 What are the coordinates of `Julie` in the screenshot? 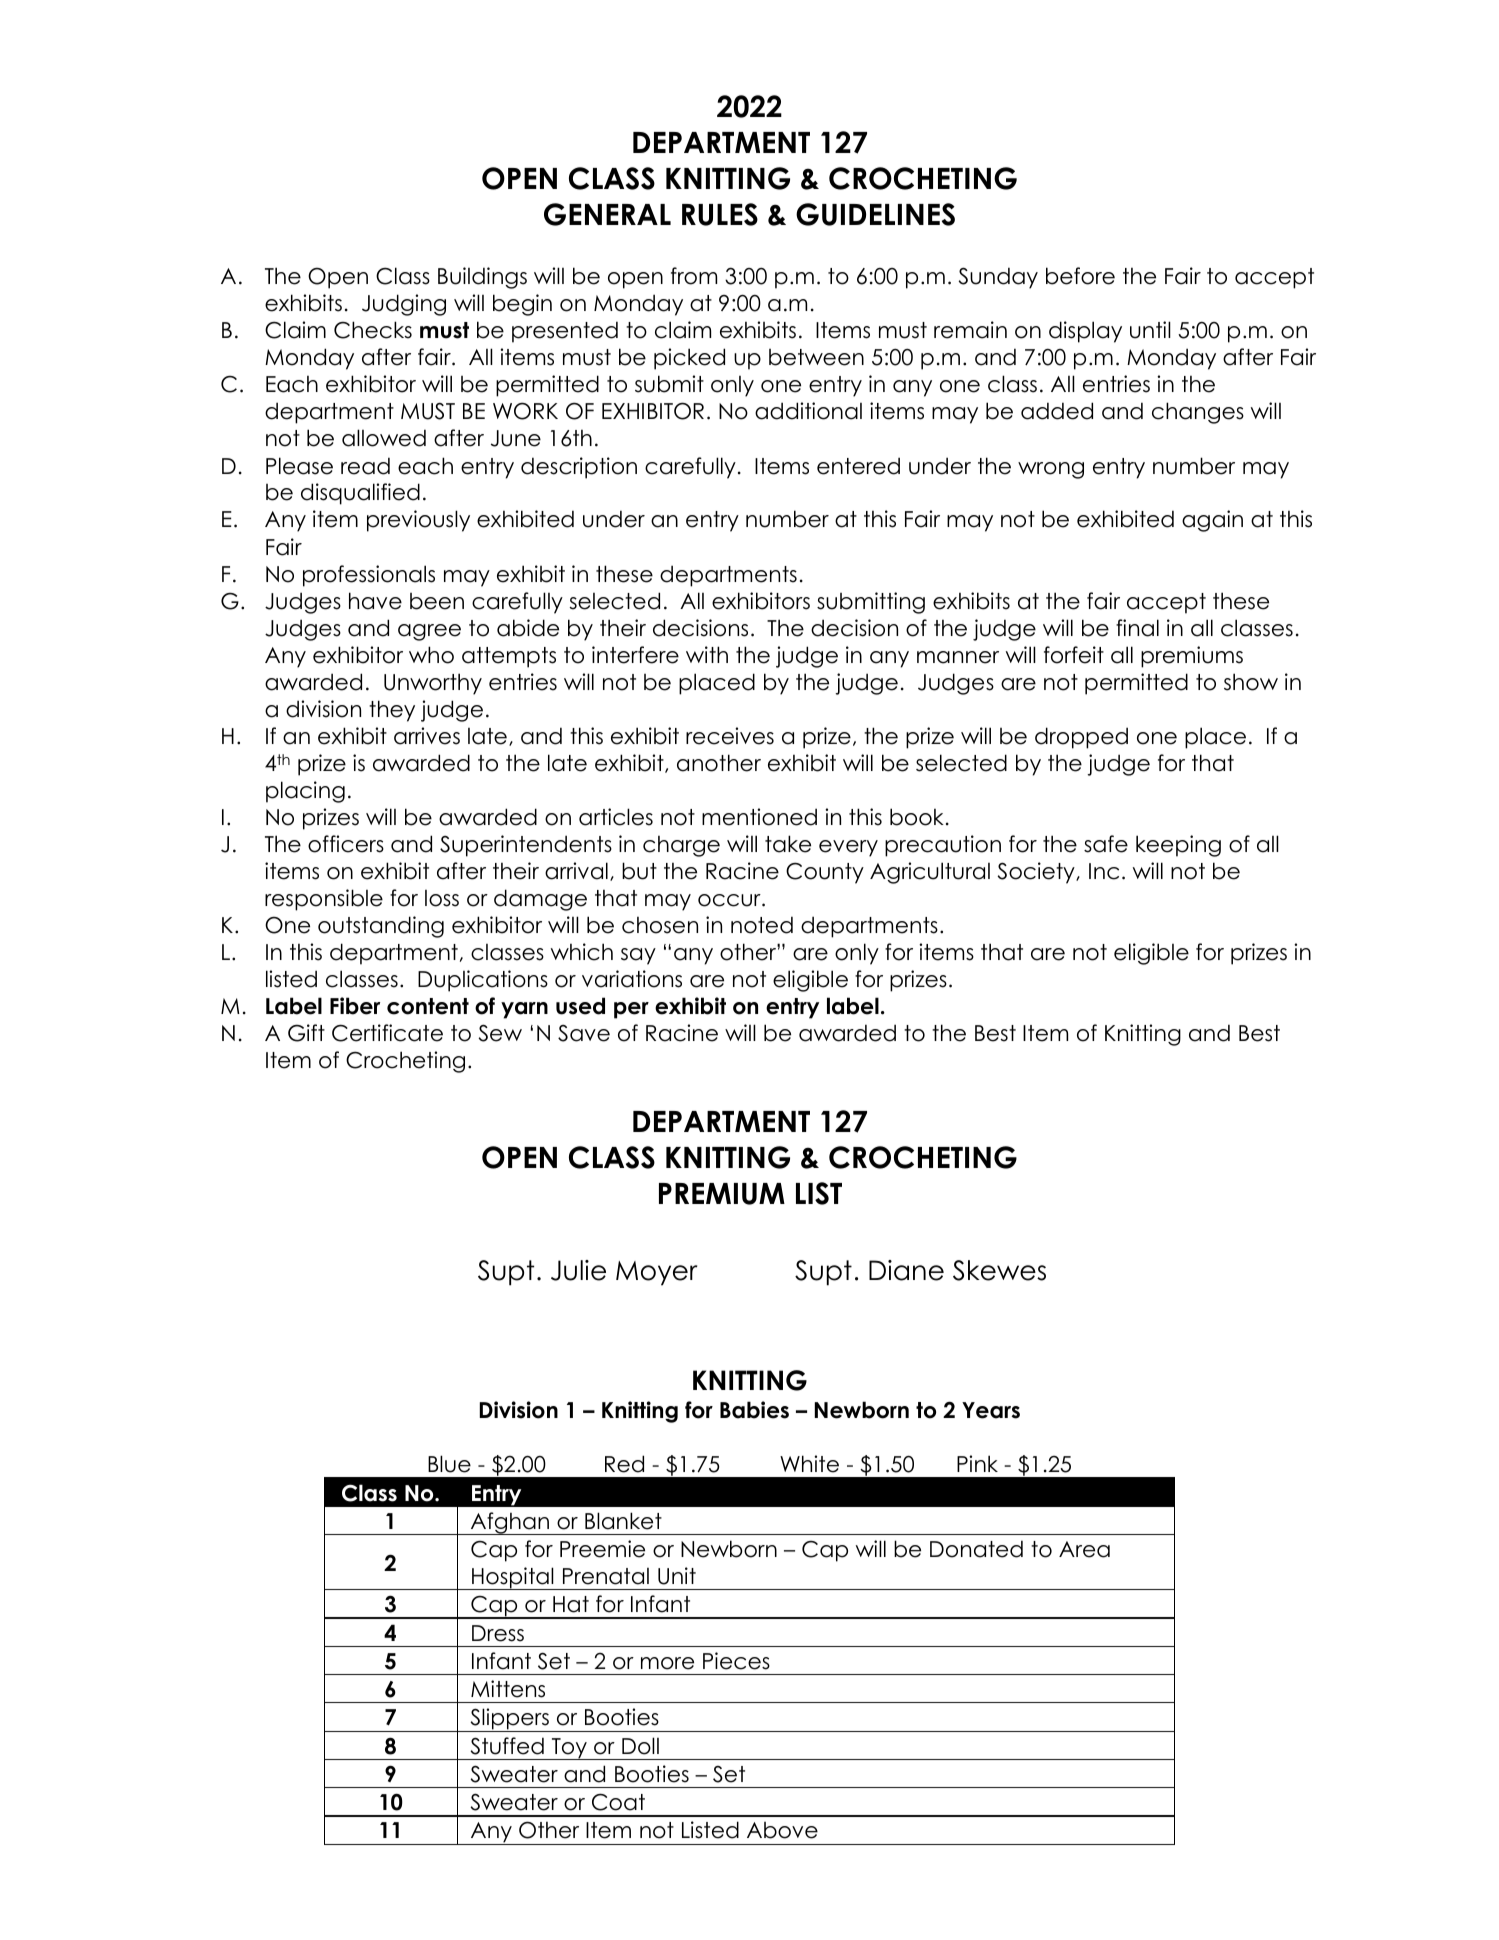 It's located at (578, 1270).
